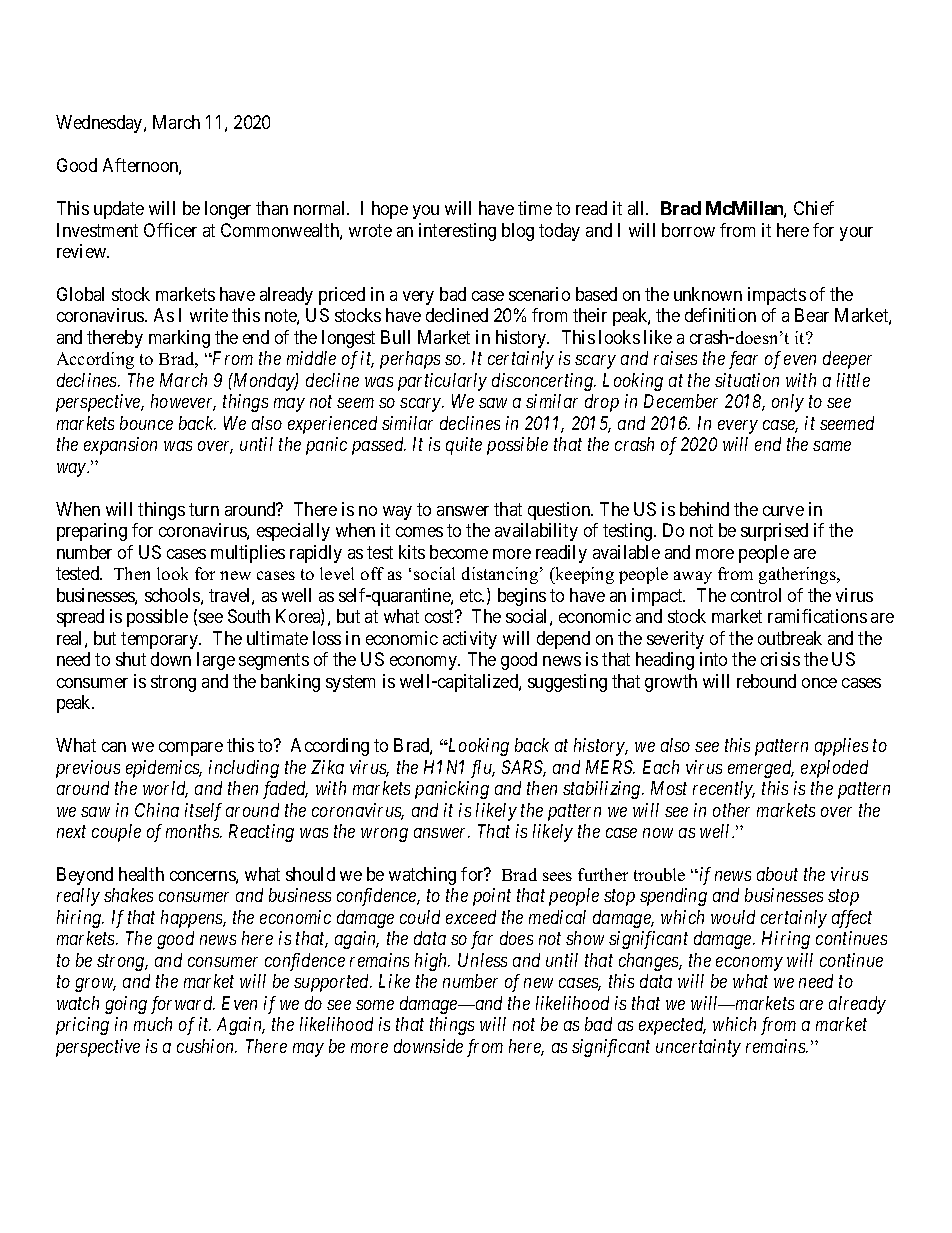 This screenshot has height=1233, width=952. I want to click on Wednesday, so click(100, 124).
